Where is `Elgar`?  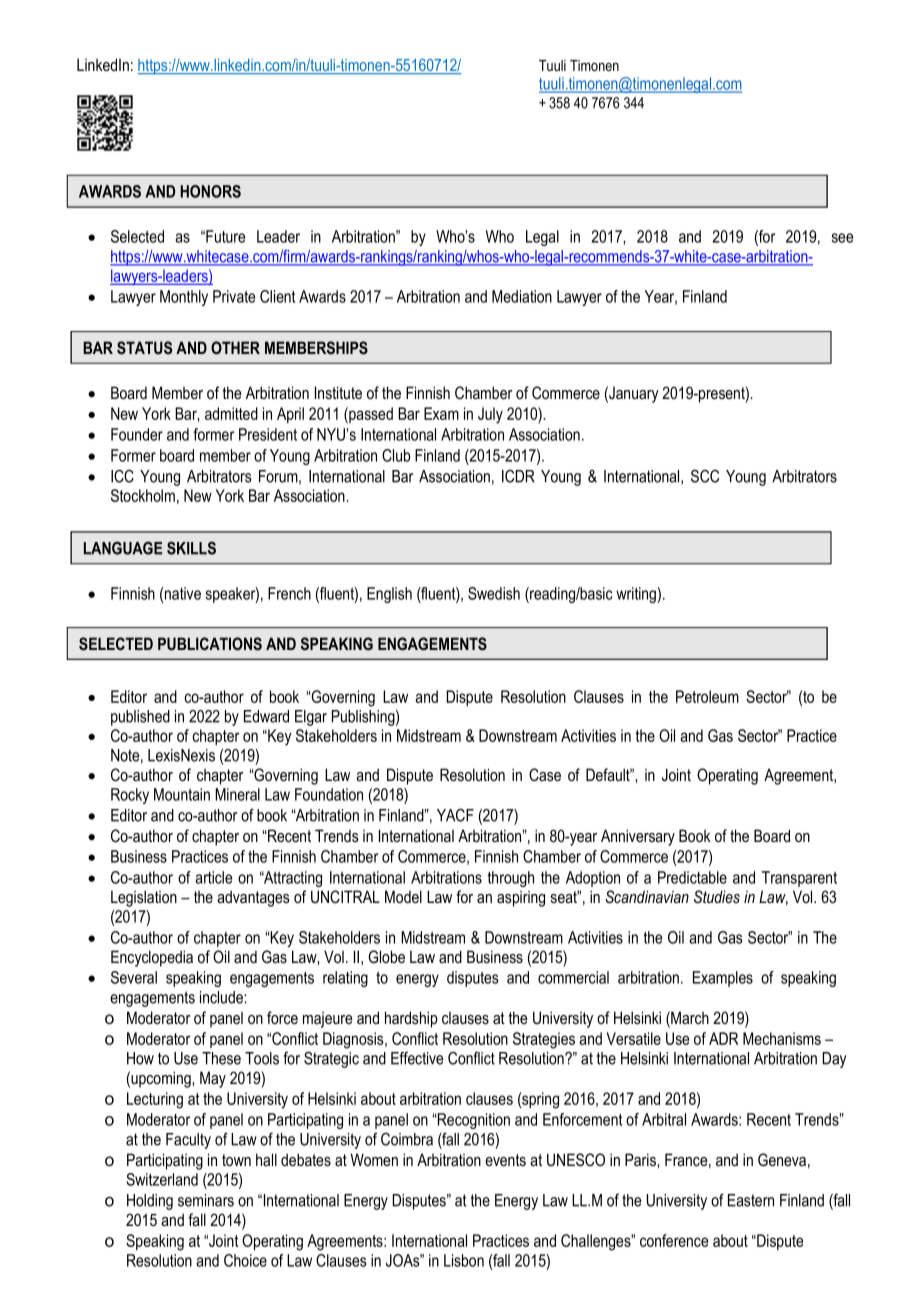
Elgar is located at coordinates (311, 718).
